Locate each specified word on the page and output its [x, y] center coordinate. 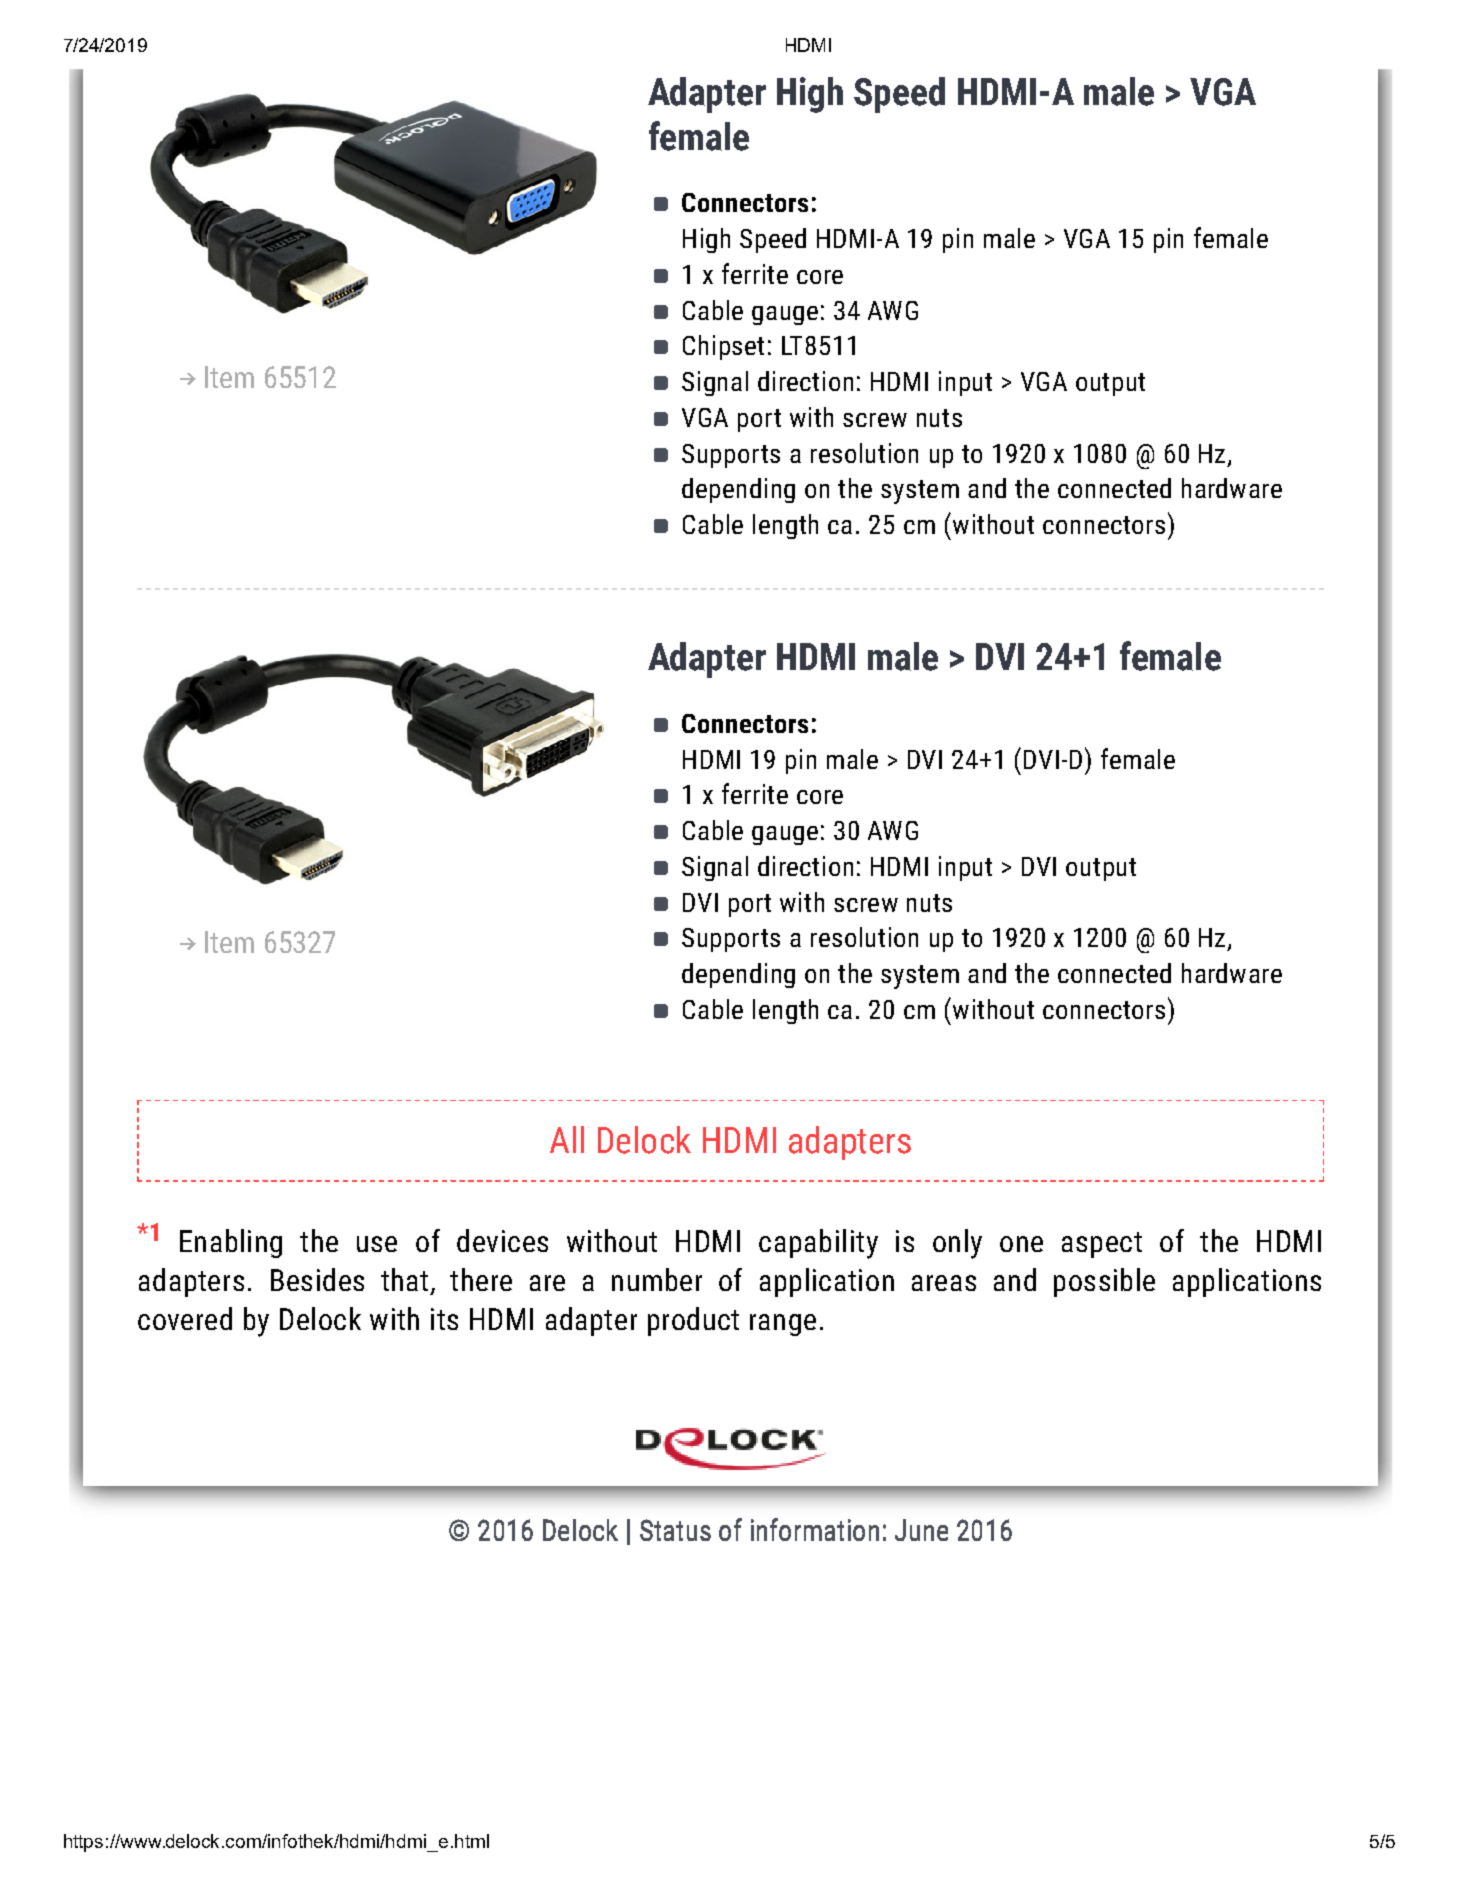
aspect [1102, 1245]
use [377, 1244]
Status [675, 1530]
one [1021, 1244]
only [957, 1244]
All [567, 1139]
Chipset [723, 347]
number [657, 1279]
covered [185, 1318]
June [921, 1530]
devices [502, 1240]
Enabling [231, 1243]
